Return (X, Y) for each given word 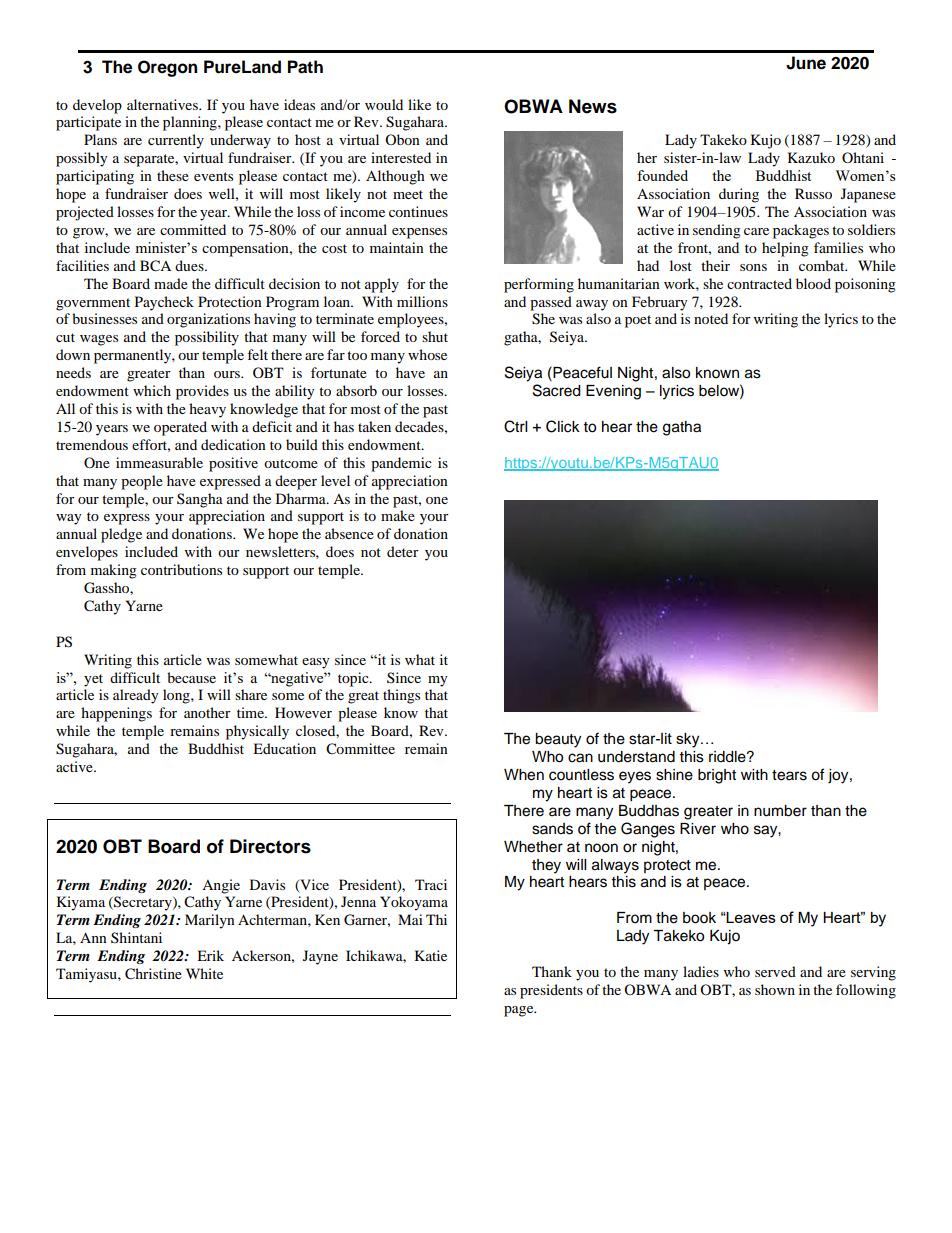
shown (775, 989)
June (806, 63)
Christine (153, 974)
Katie (431, 955)
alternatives (163, 104)
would (384, 104)
